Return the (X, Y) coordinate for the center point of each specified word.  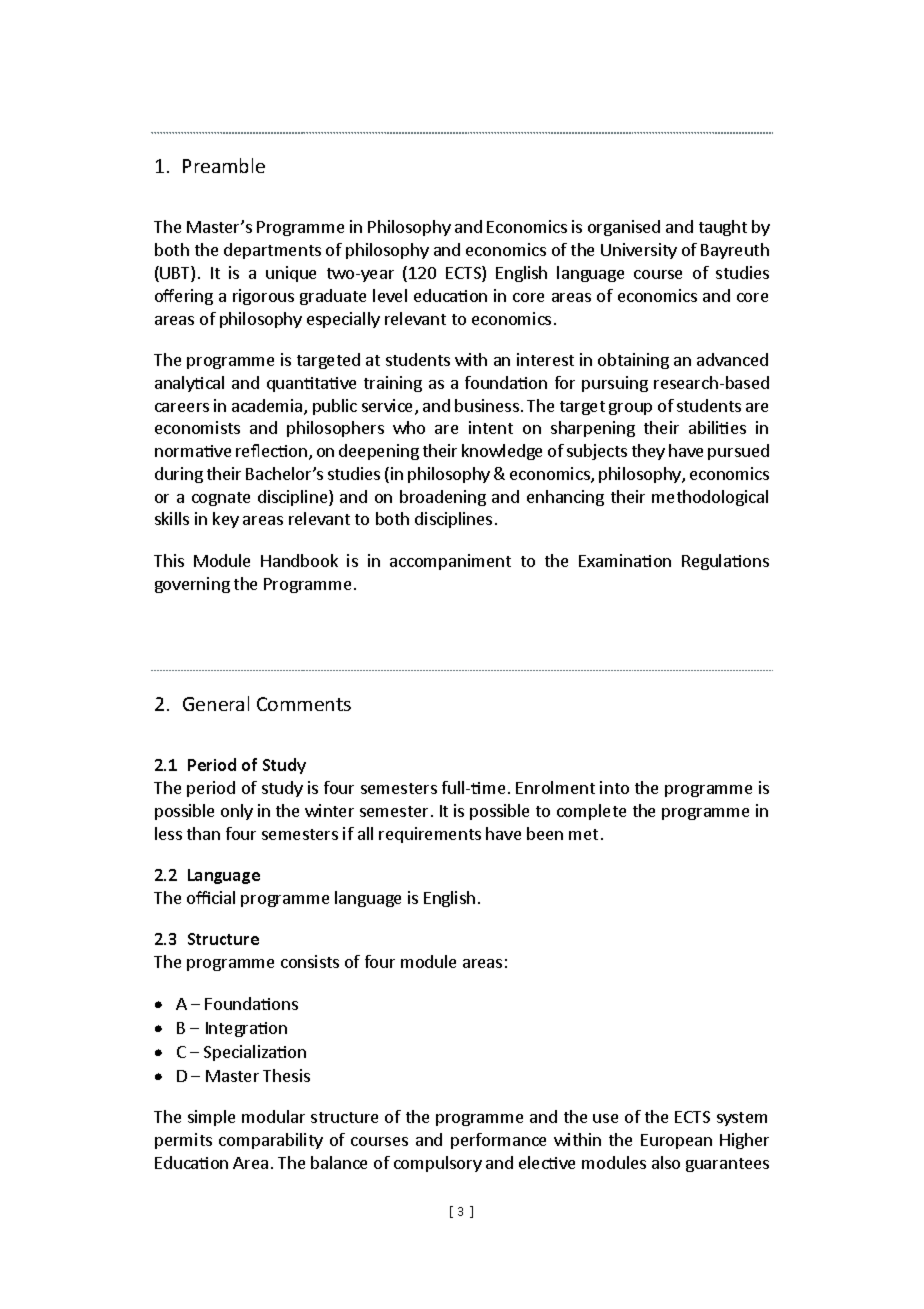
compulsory (438, 1164)
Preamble (224, 165)
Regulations (725, 562)
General (216, 703)
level (390, 295)
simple (211, 1118)
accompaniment (450, 562)
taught (723, 228)
